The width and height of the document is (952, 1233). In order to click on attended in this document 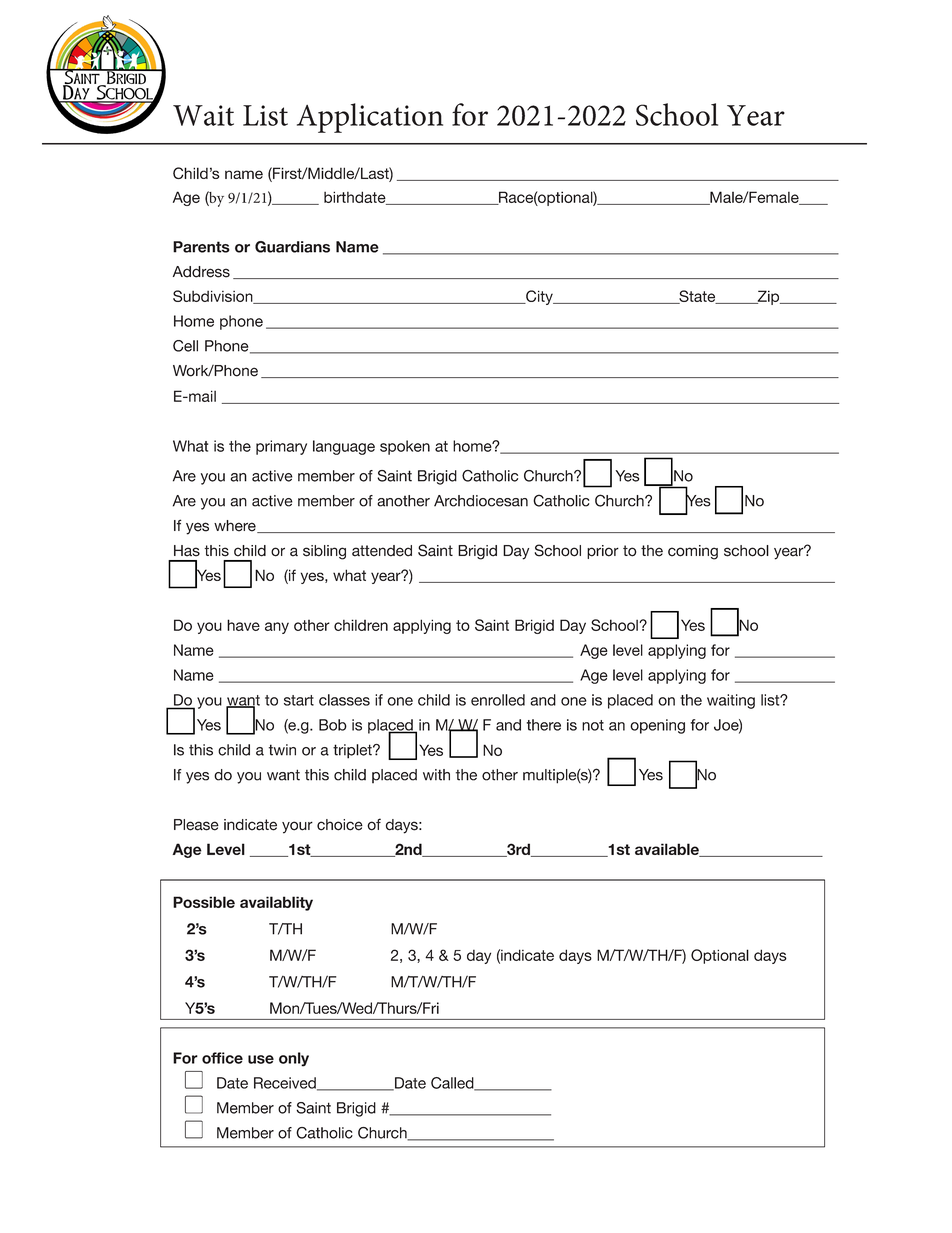, I will do `click(382, 551)`.
